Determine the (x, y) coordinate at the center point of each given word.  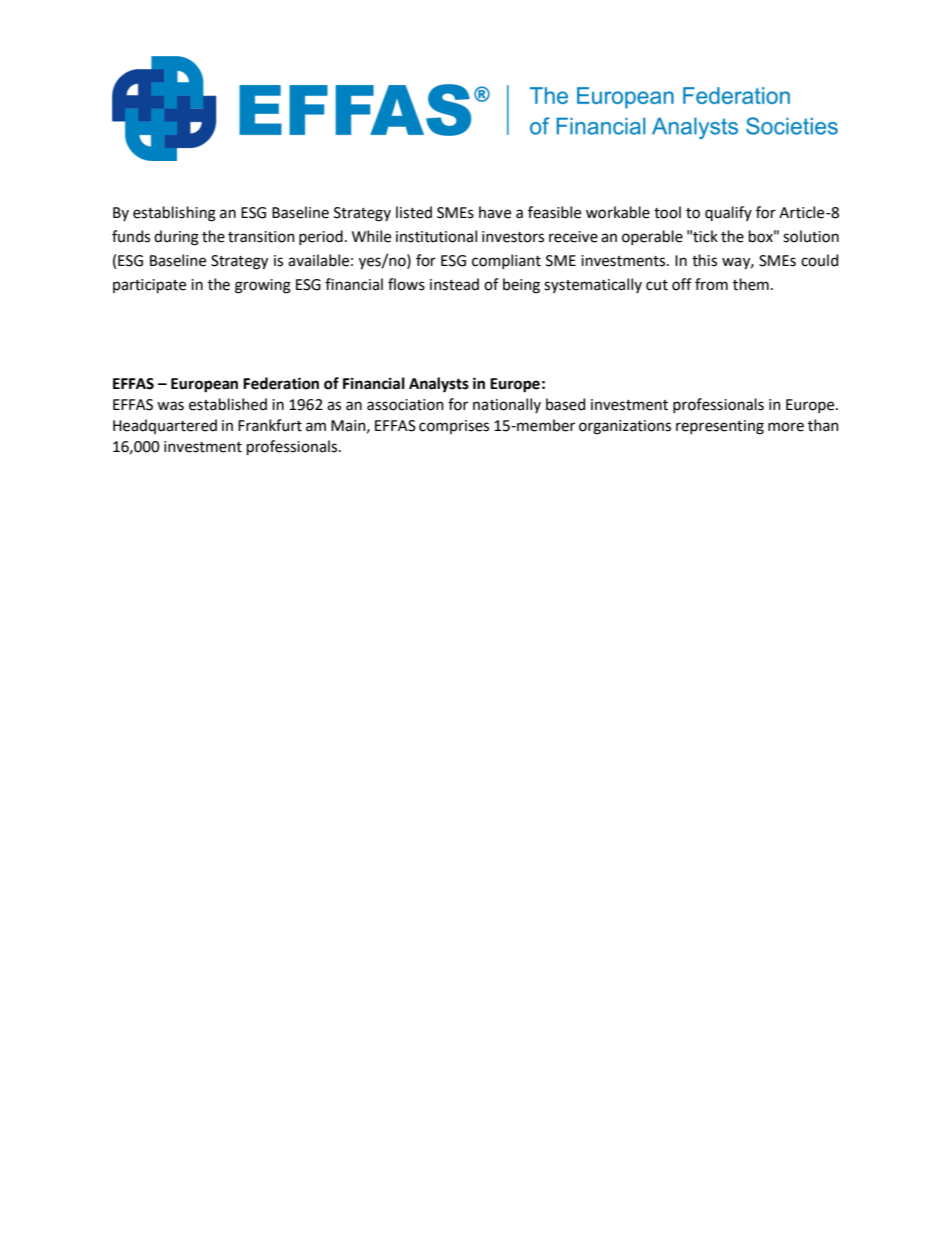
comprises (454, 427)
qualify (728, 213)
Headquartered (165, 426)
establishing (174, 214)
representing (720, 427)
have (495, 212)
